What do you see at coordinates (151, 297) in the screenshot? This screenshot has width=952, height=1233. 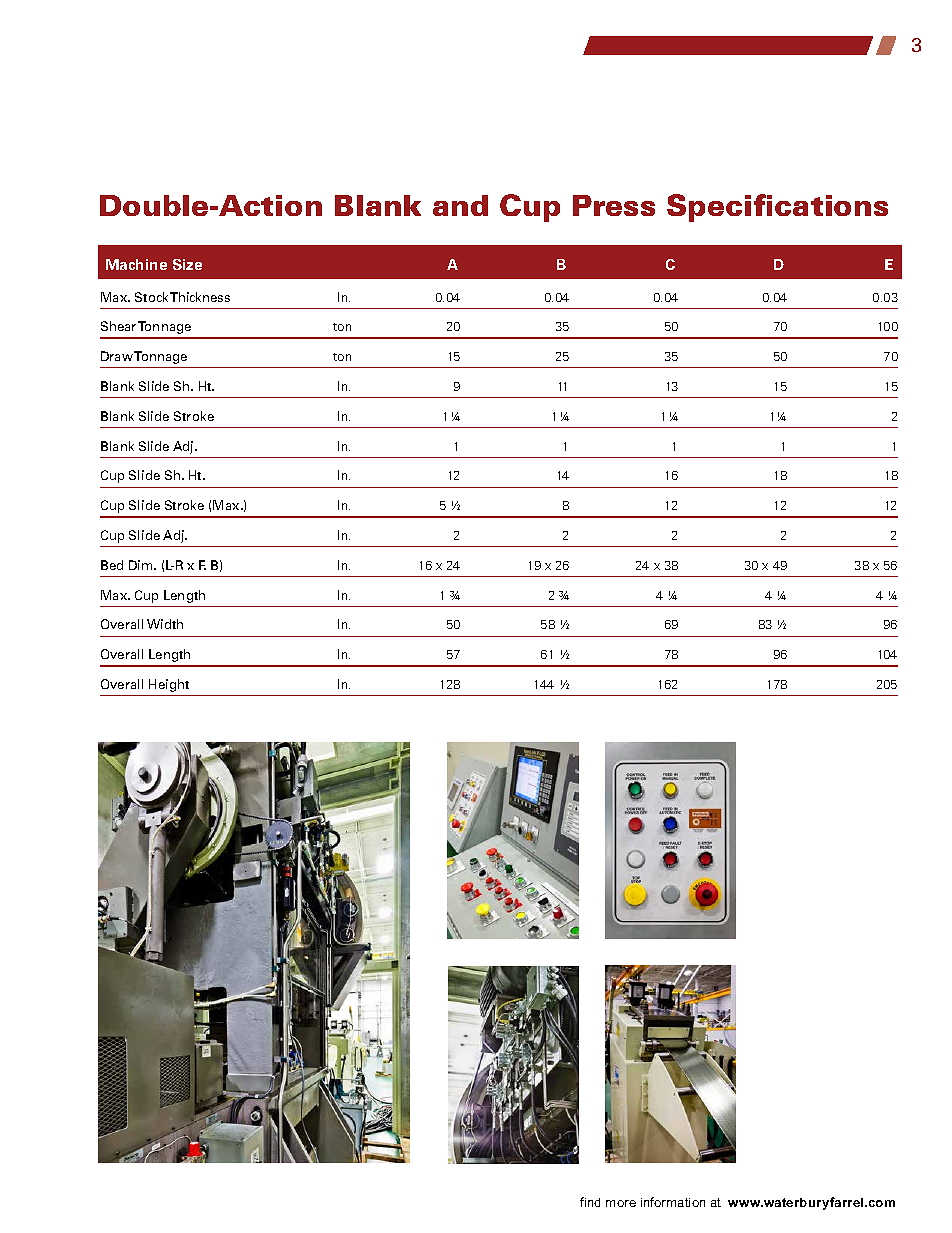 I see `Stock` at bounding box center [151, 297].
